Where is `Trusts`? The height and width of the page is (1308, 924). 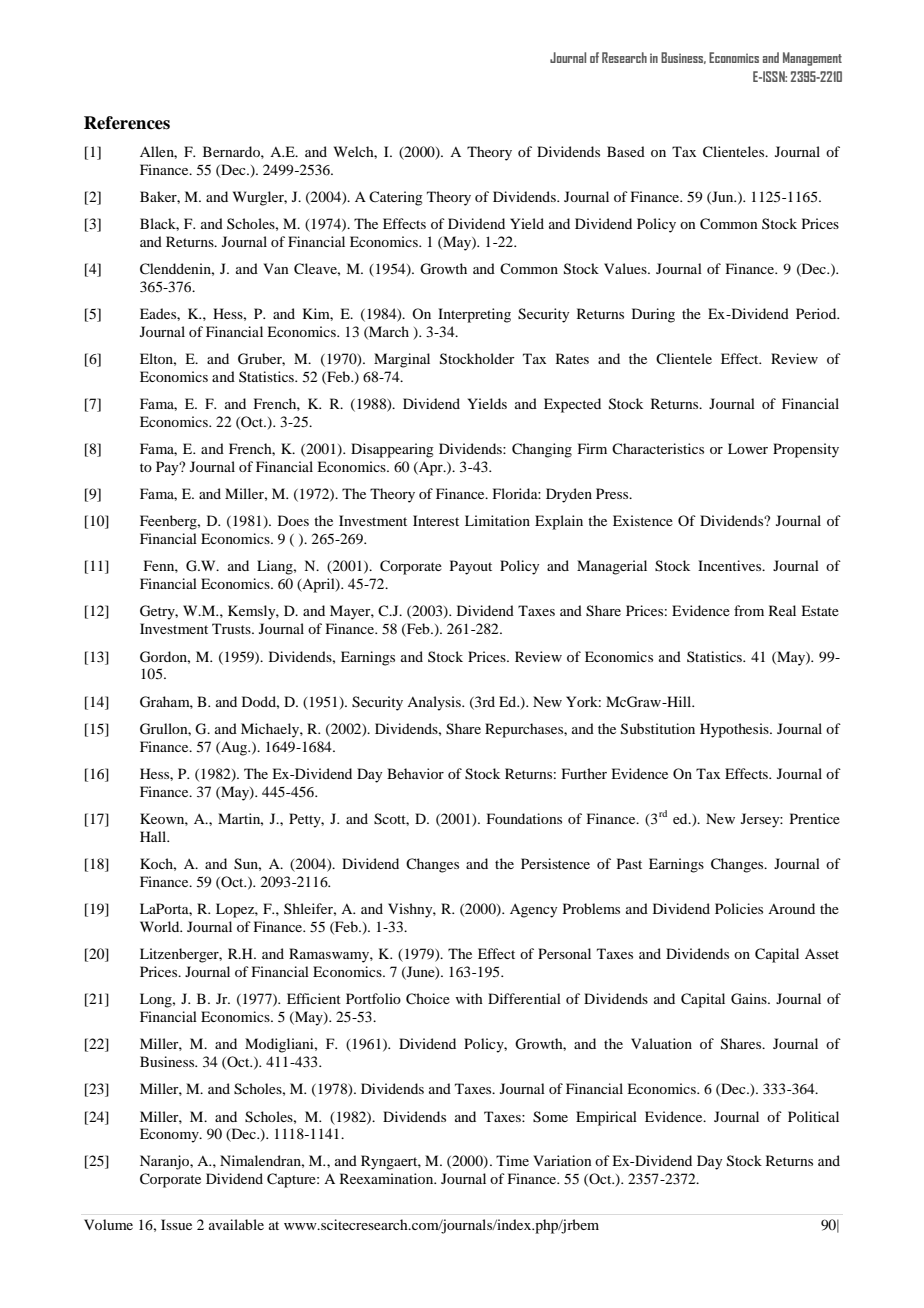
Trusts is located at coordinates (232, 628).
